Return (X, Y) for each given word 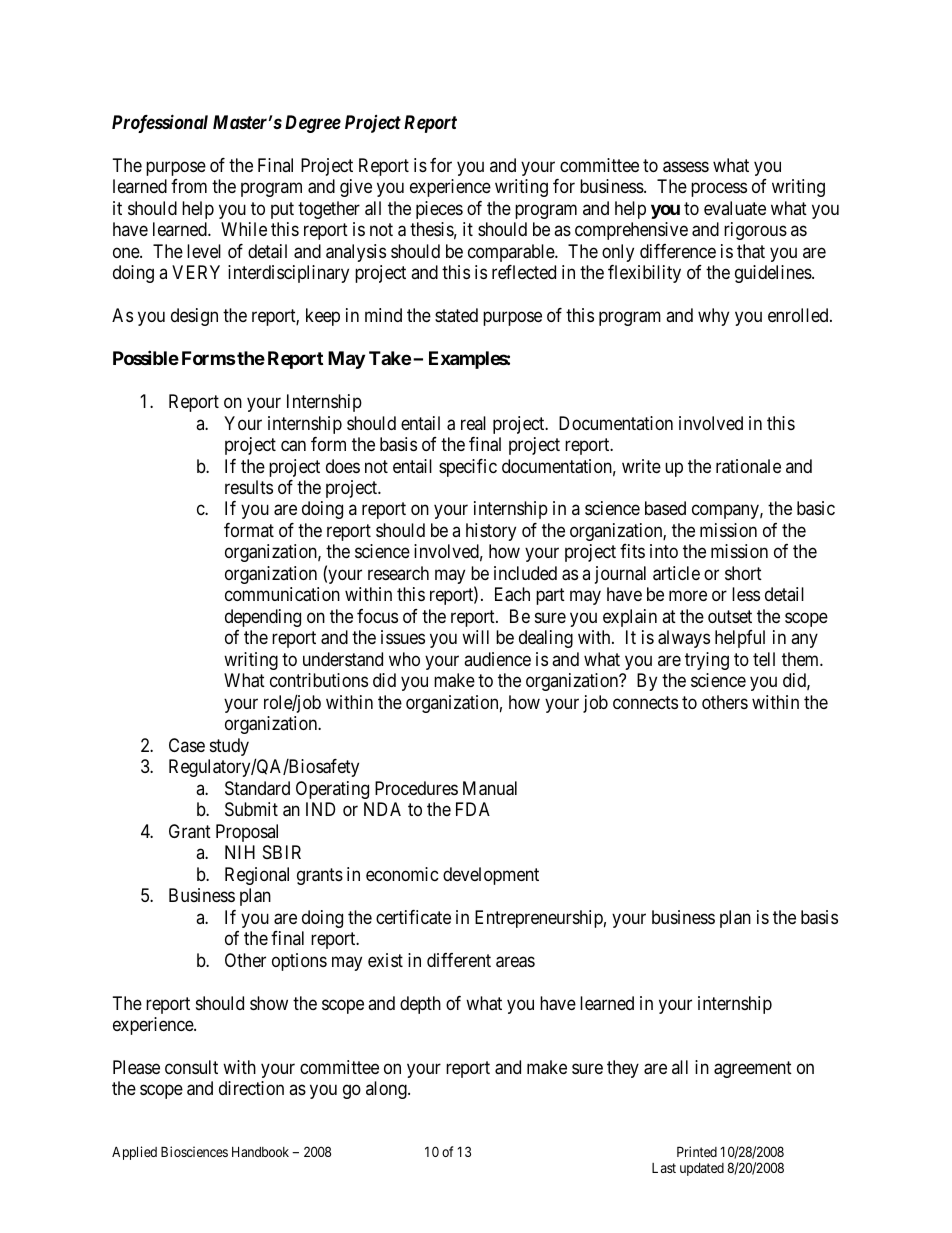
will (475, 637)
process (719, 190)
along (387, 1090)
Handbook (260, 1151)
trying (707, 661)
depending (263, 618)
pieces (439, 210)
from (189, 186)
